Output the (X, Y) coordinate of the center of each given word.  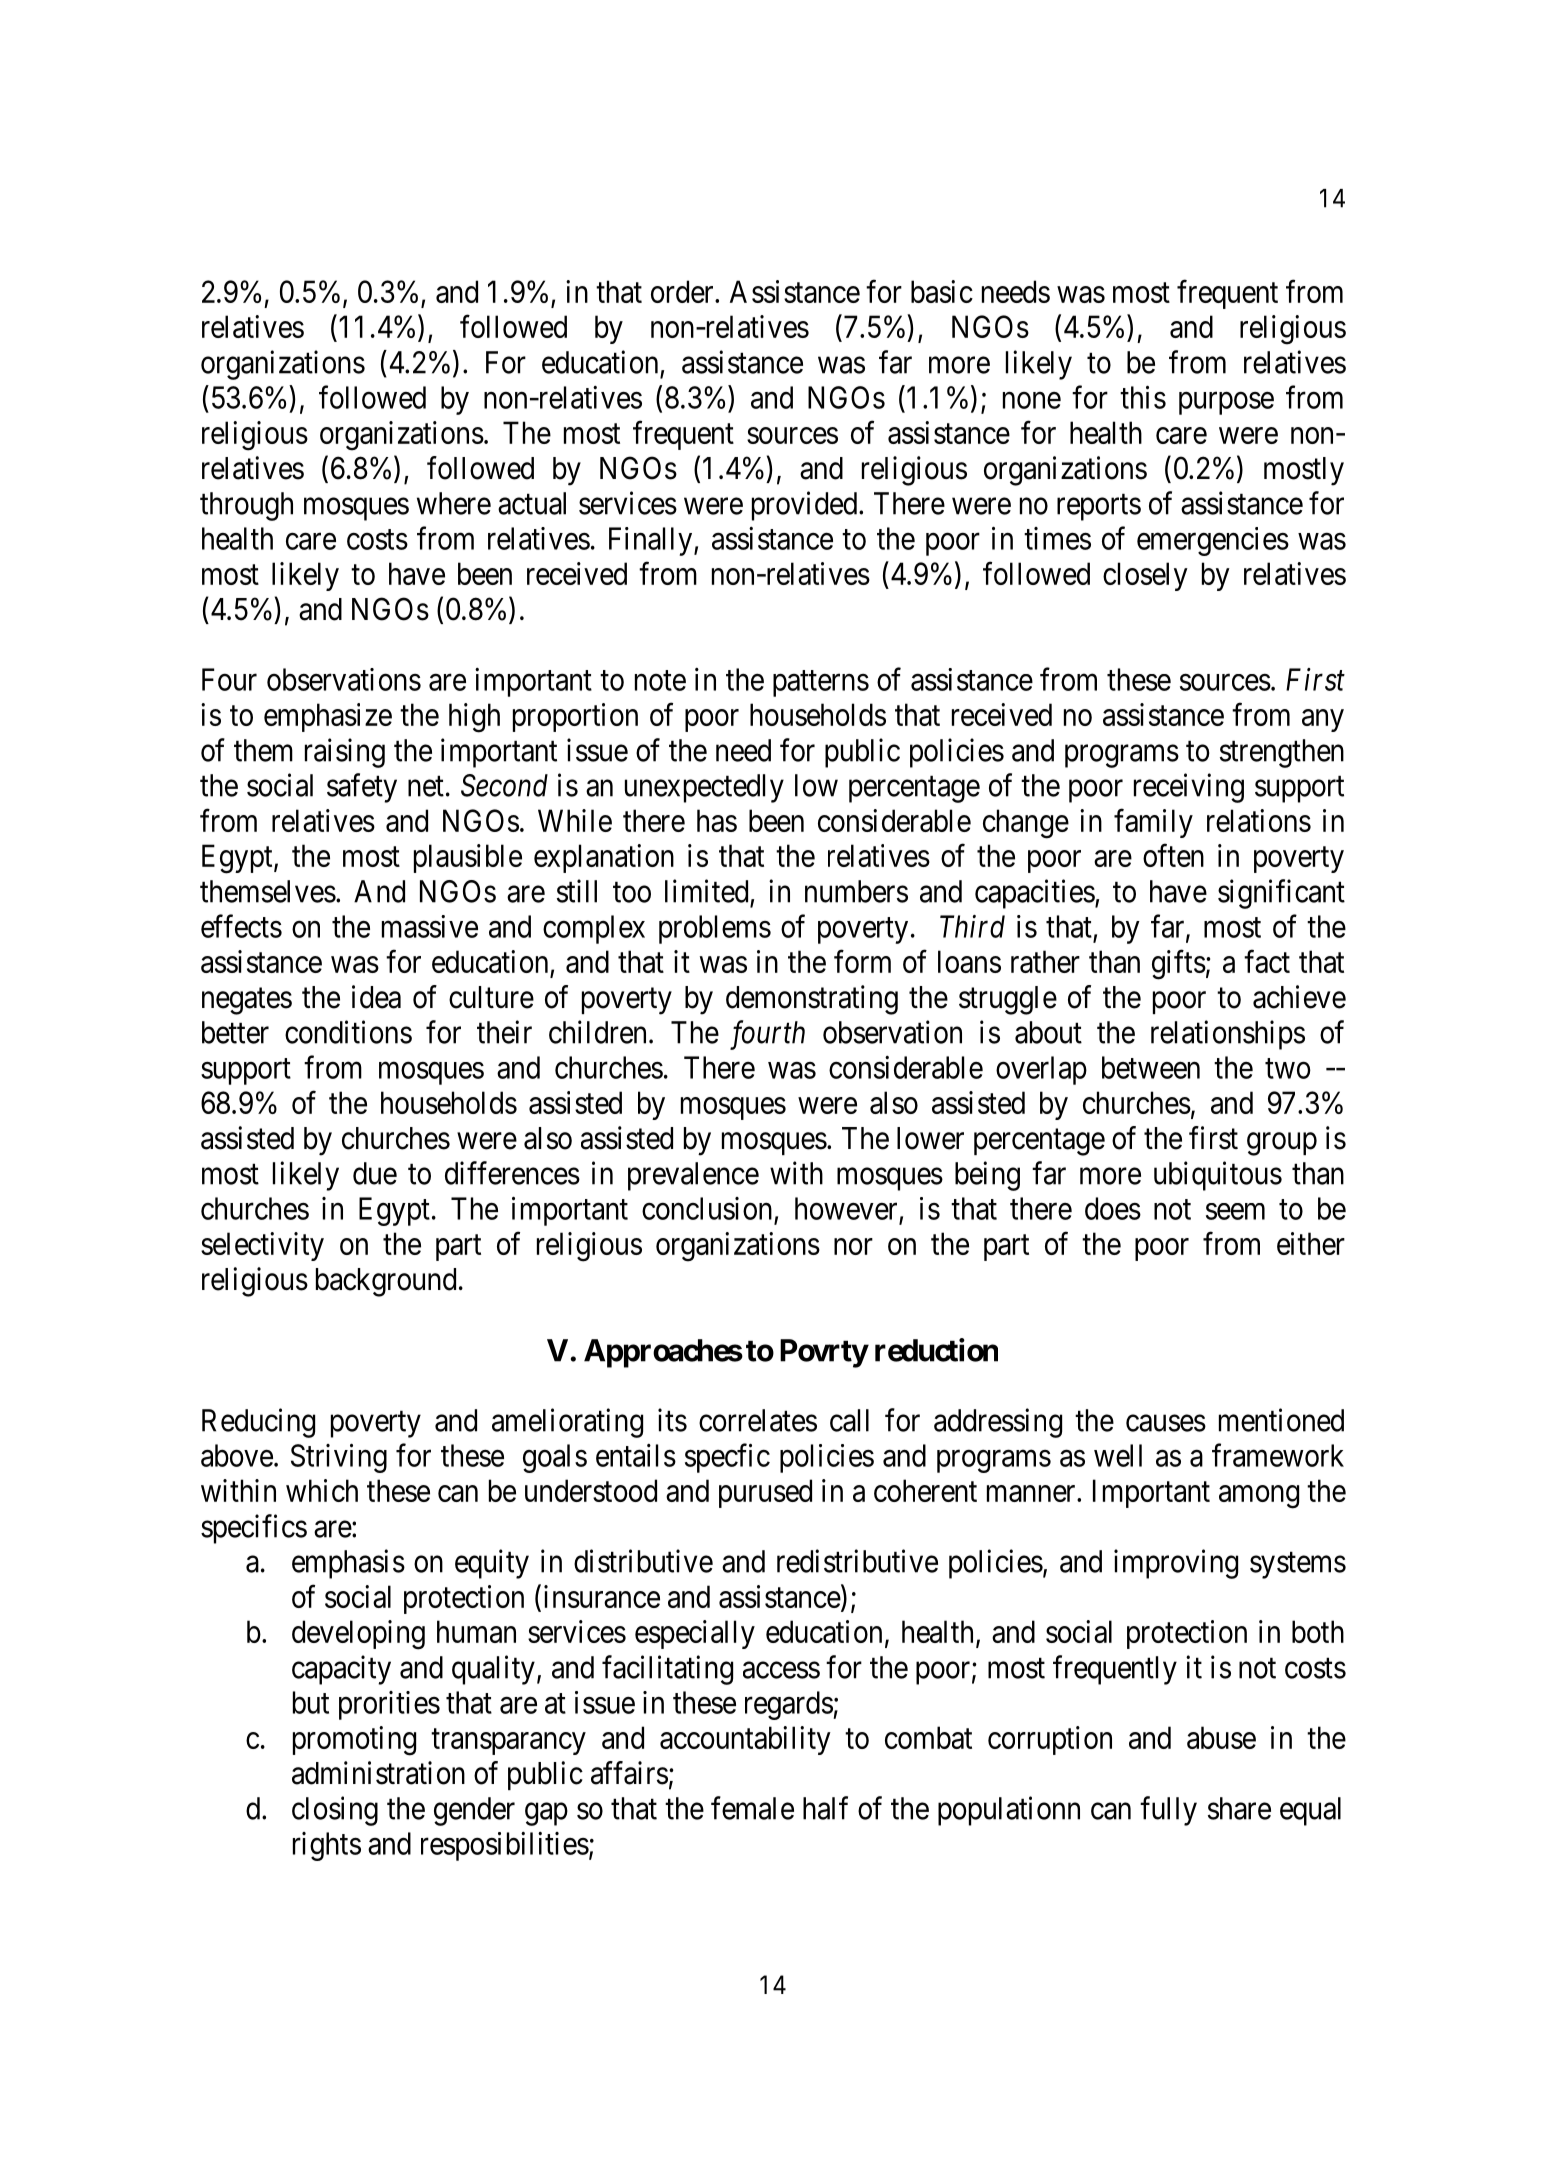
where (454, 503)
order (683, 291)
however (846, 1208)
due (375, 1173)
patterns (821, 684)
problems (715, 929)
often (1173, 855)
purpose (1226, 403)
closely (1145, 576)
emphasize (328, 717)
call (849, 1420)
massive (430, 926)
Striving (339, 1458)
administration (378, 1773)
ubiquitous (1218, 1176)
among (1259, 1497)
